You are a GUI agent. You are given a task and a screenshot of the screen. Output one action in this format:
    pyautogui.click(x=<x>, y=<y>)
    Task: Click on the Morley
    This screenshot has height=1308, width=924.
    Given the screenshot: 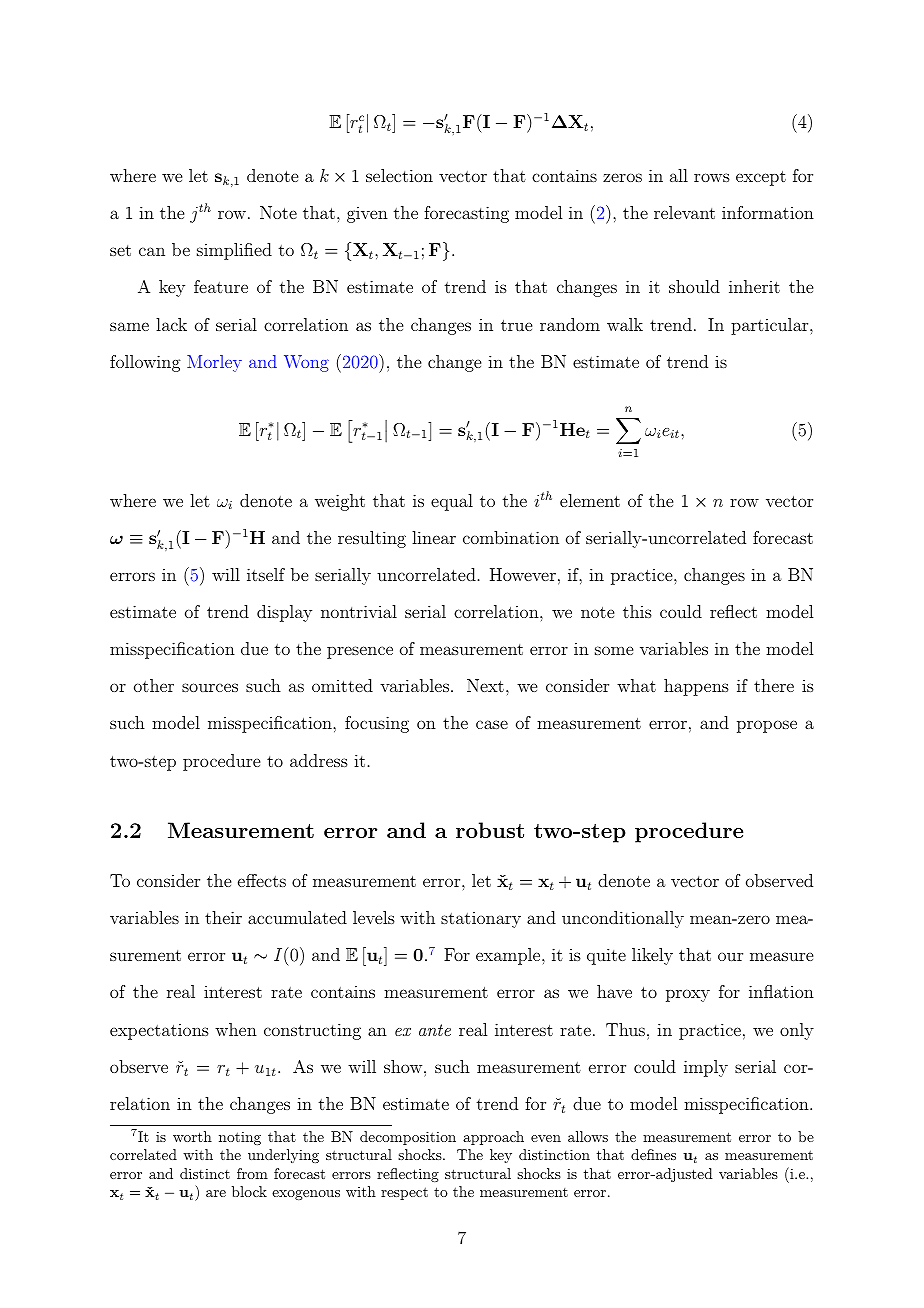 What is the action you would take?
    pyautogui.click(x=214, y=363)
